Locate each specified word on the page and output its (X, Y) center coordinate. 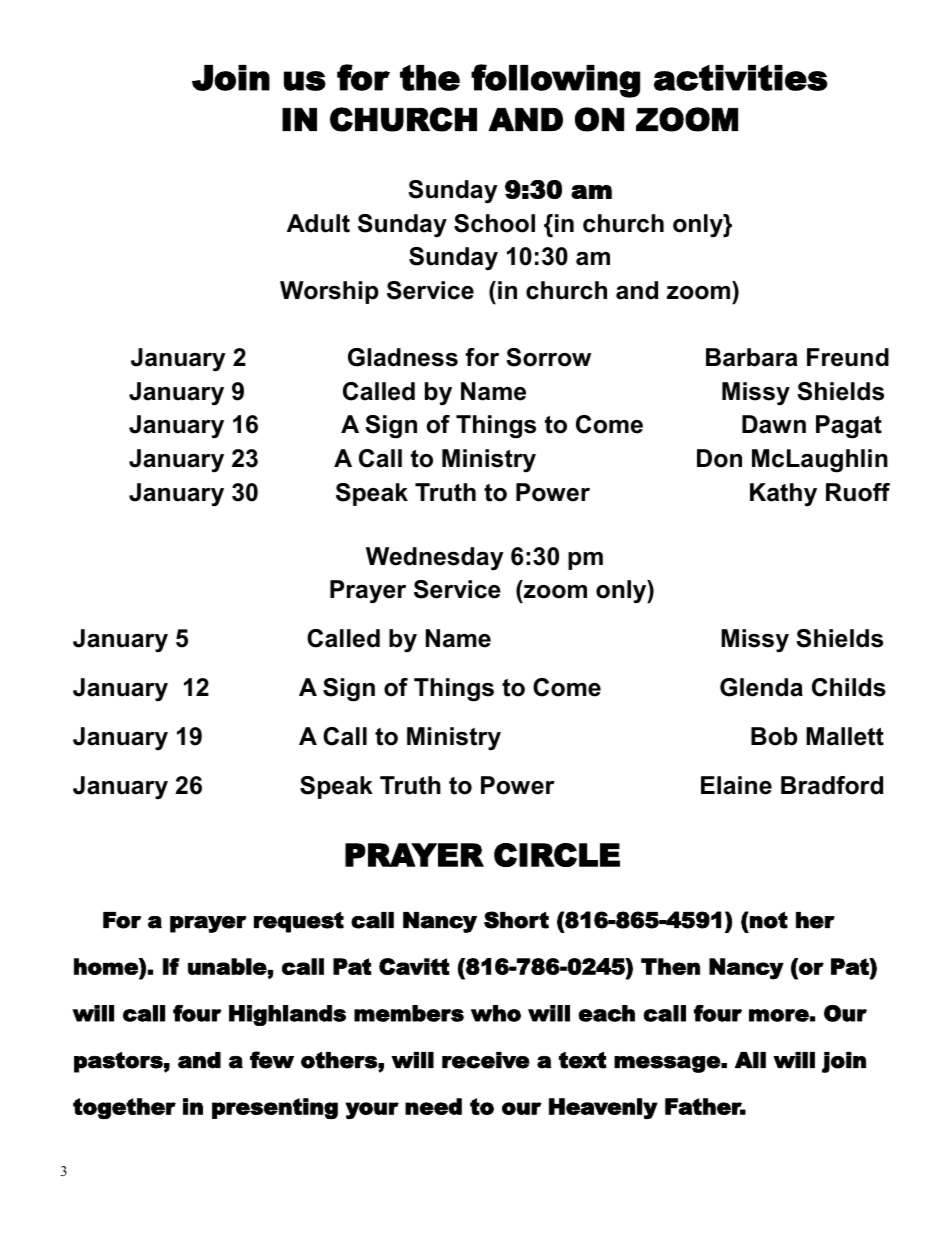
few (272, 1060)
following (555, 81)
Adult (318, 223)
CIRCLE (557, 855)
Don (719, 458)
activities (741, 78)
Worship (329, 292)
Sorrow (548, 357)
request (299, 922)
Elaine (736, 785)
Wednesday (435, 559)
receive (486, 1060)
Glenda (761, 687)
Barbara (752, 357)
